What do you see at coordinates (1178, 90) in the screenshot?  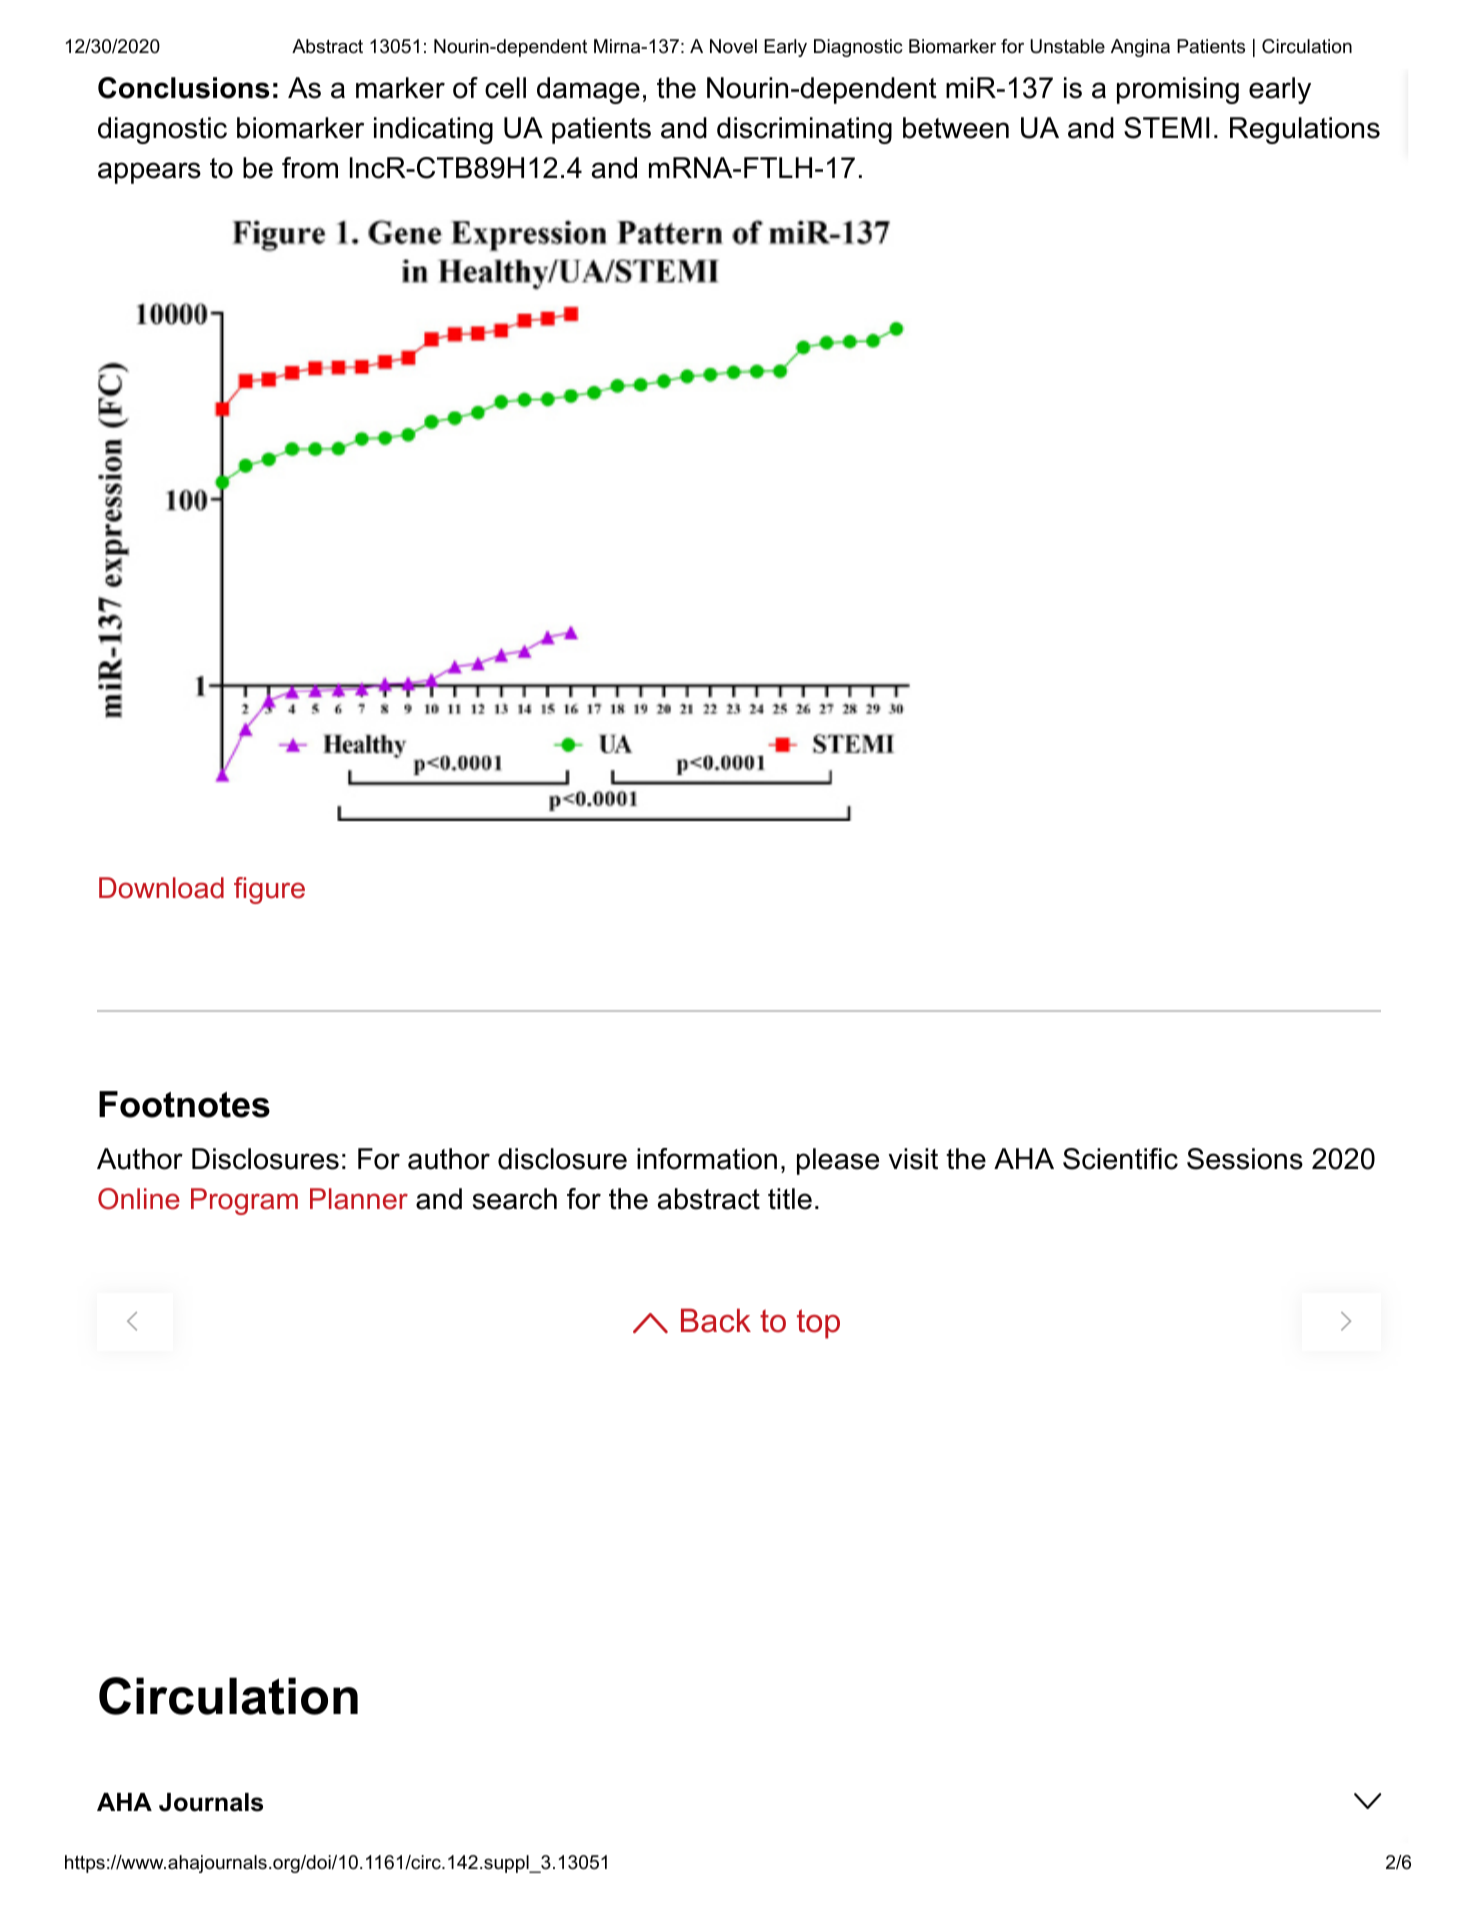 I see `promising` at bounding box center [1178, 90].
